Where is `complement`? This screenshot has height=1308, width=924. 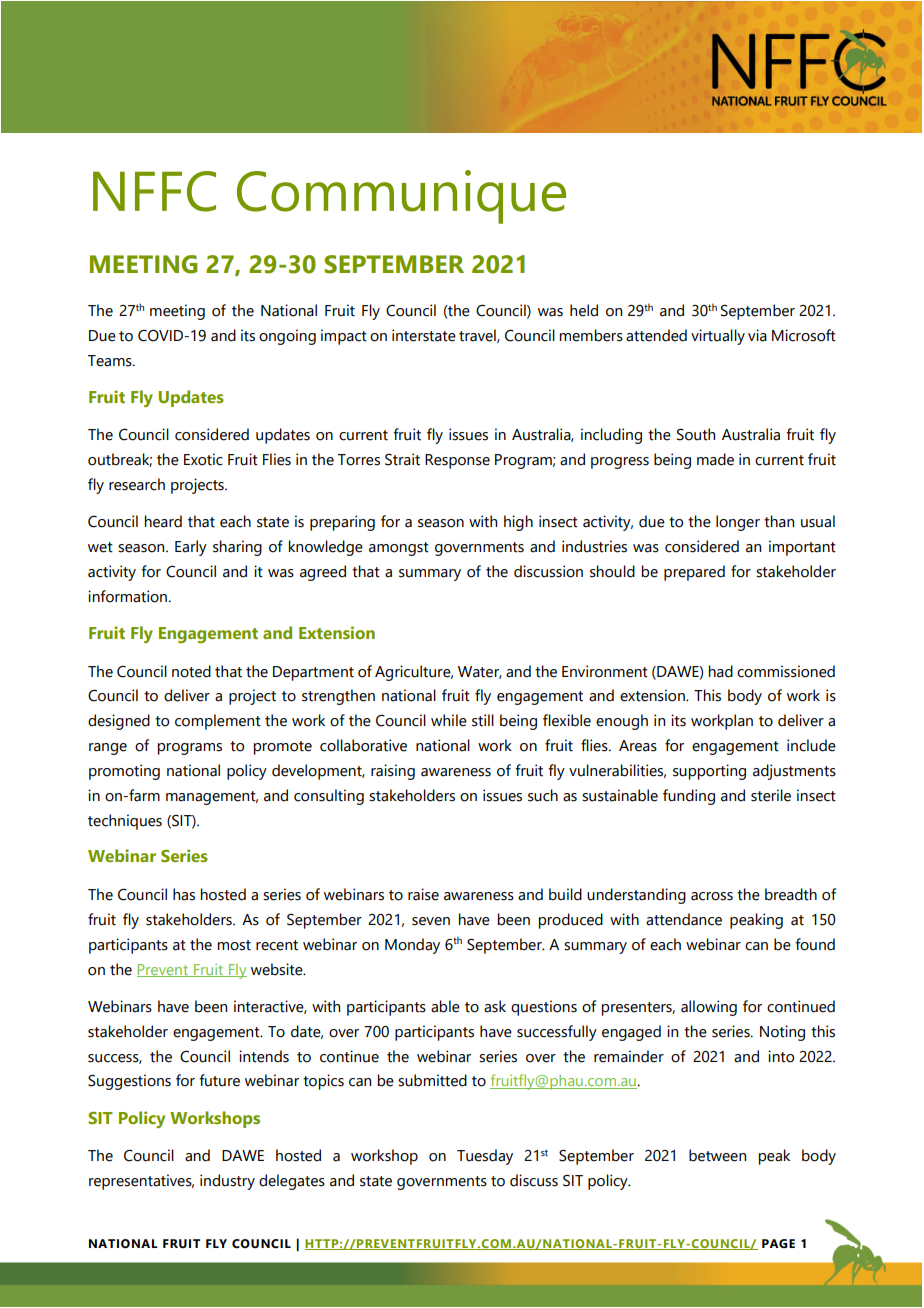
complement is located at coordinates (218, 722).
